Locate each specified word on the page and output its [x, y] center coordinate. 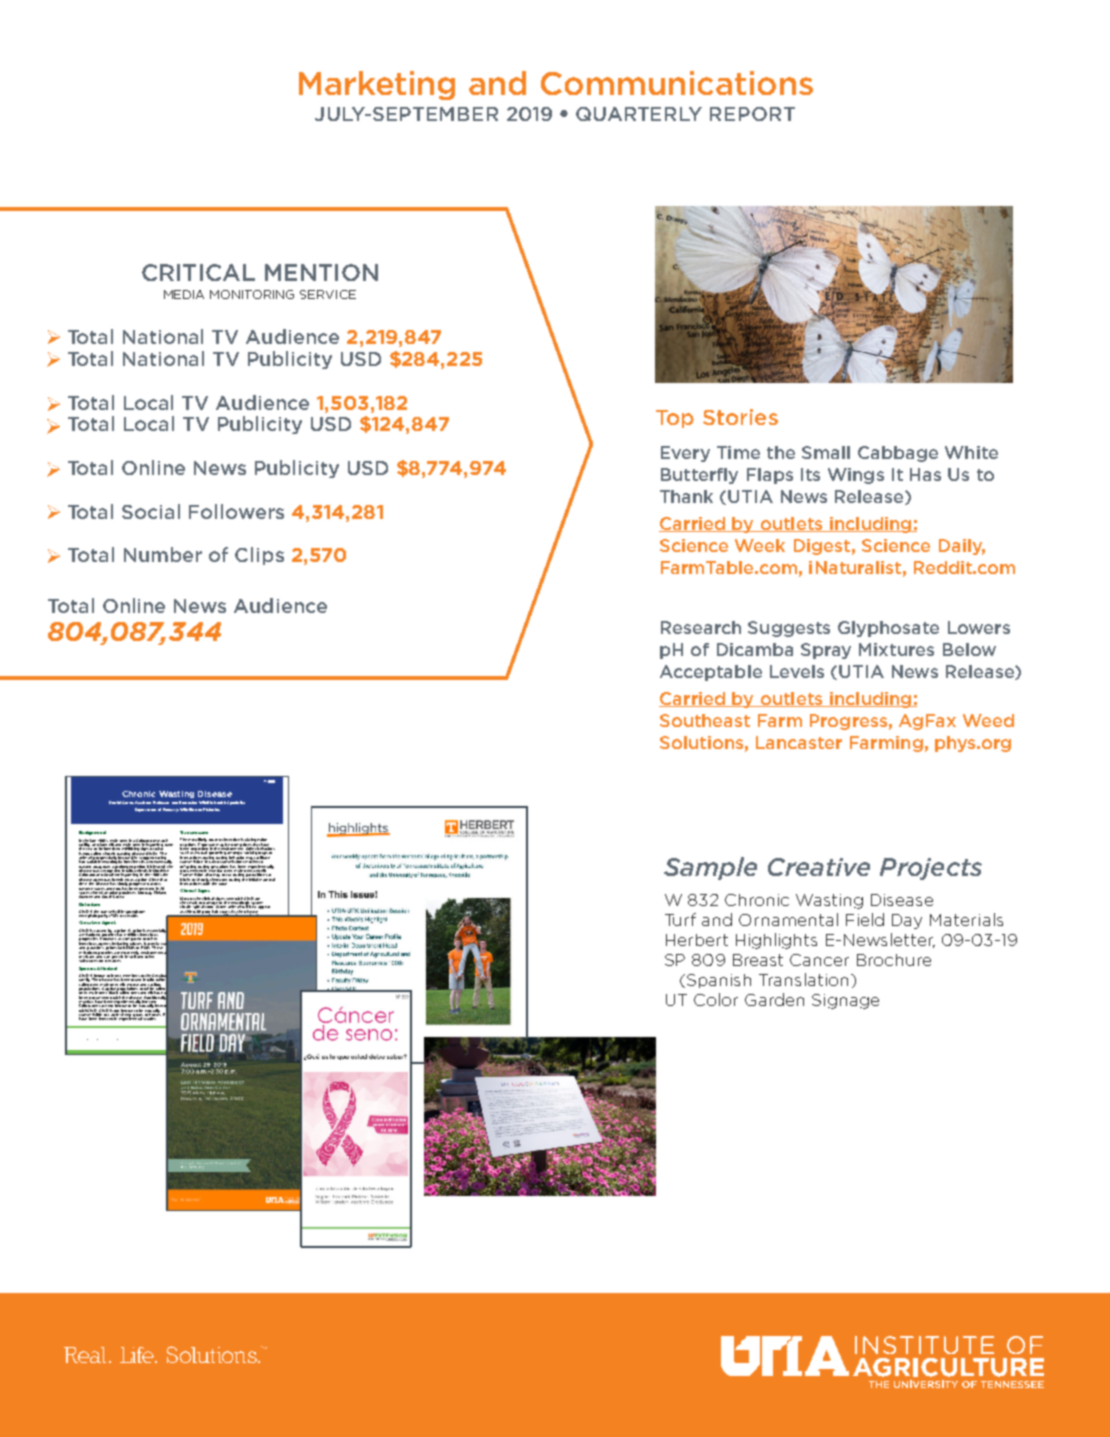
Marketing [377, 85]
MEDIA [184, 294]
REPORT [752, 114]
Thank [686, 496]
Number [163, 554]
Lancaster [799, 742]
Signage [845, 1001]
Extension [188, 802]
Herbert [697, 940]
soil [132, 955]
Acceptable [711, 673]
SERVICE [328, 294]
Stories [740, 417]
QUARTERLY [639, 114]
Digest [822, 547]
